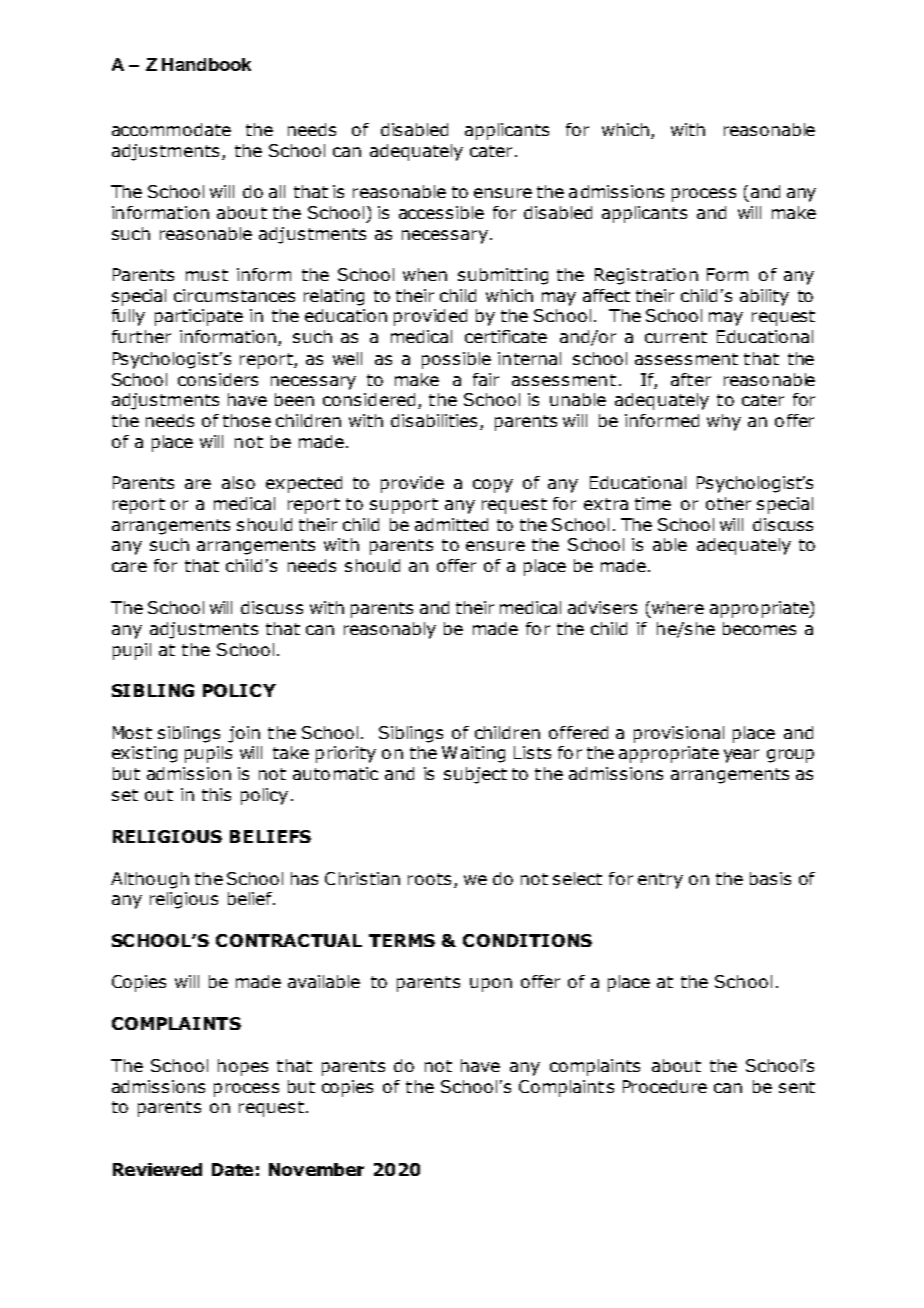 This image has height=1308, width=924. I want to click on Reviewed, so click(157, 1169).
